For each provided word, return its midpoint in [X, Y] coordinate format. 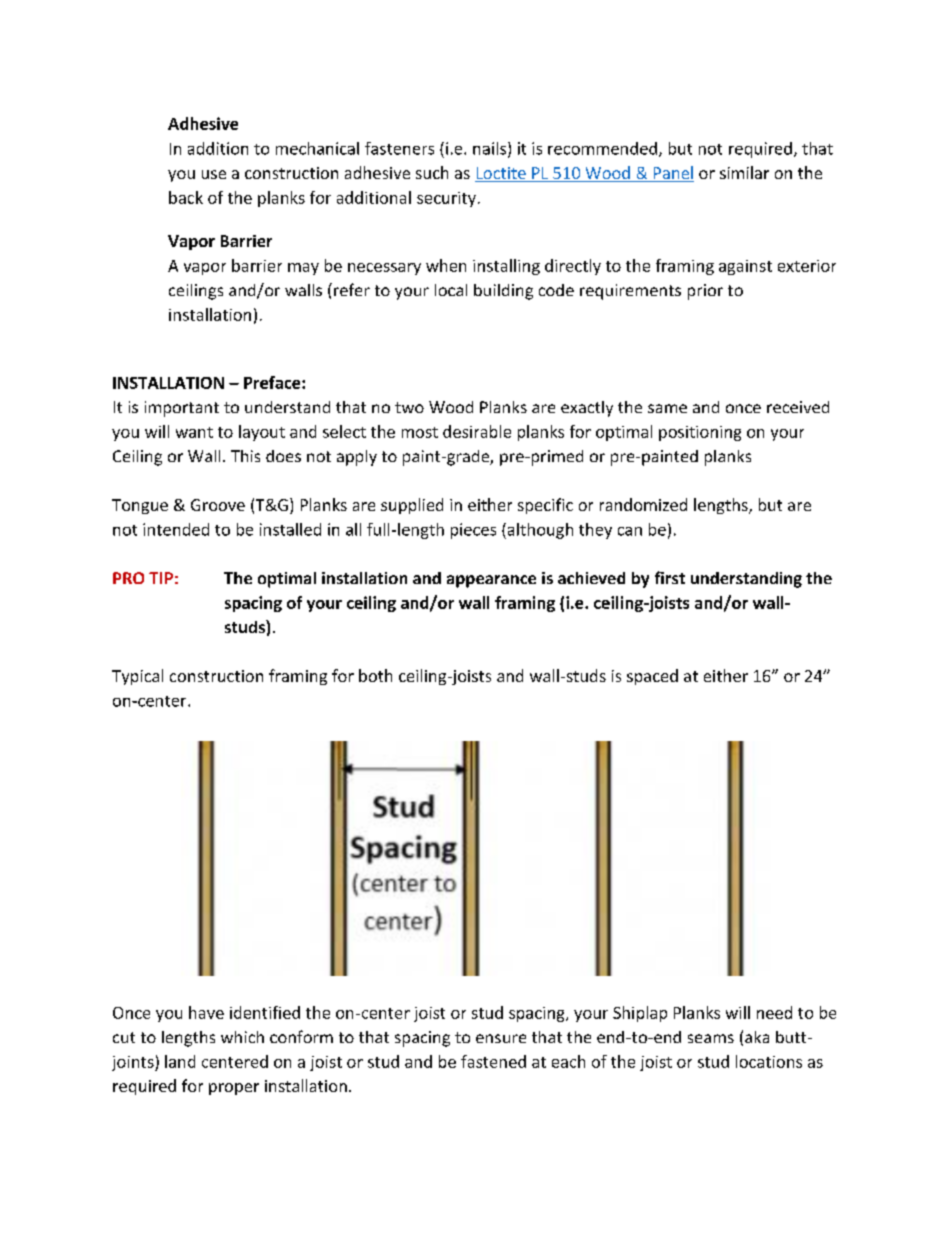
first [670, 577]
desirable [477, 431]
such [432, 172]
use [214, 174]
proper [234, 1089]
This [245, 456]
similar [744, 172]
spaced [652, 677]
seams [711, 1038]
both [375, 675]
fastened [493, 1061]
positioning [700, 433]
